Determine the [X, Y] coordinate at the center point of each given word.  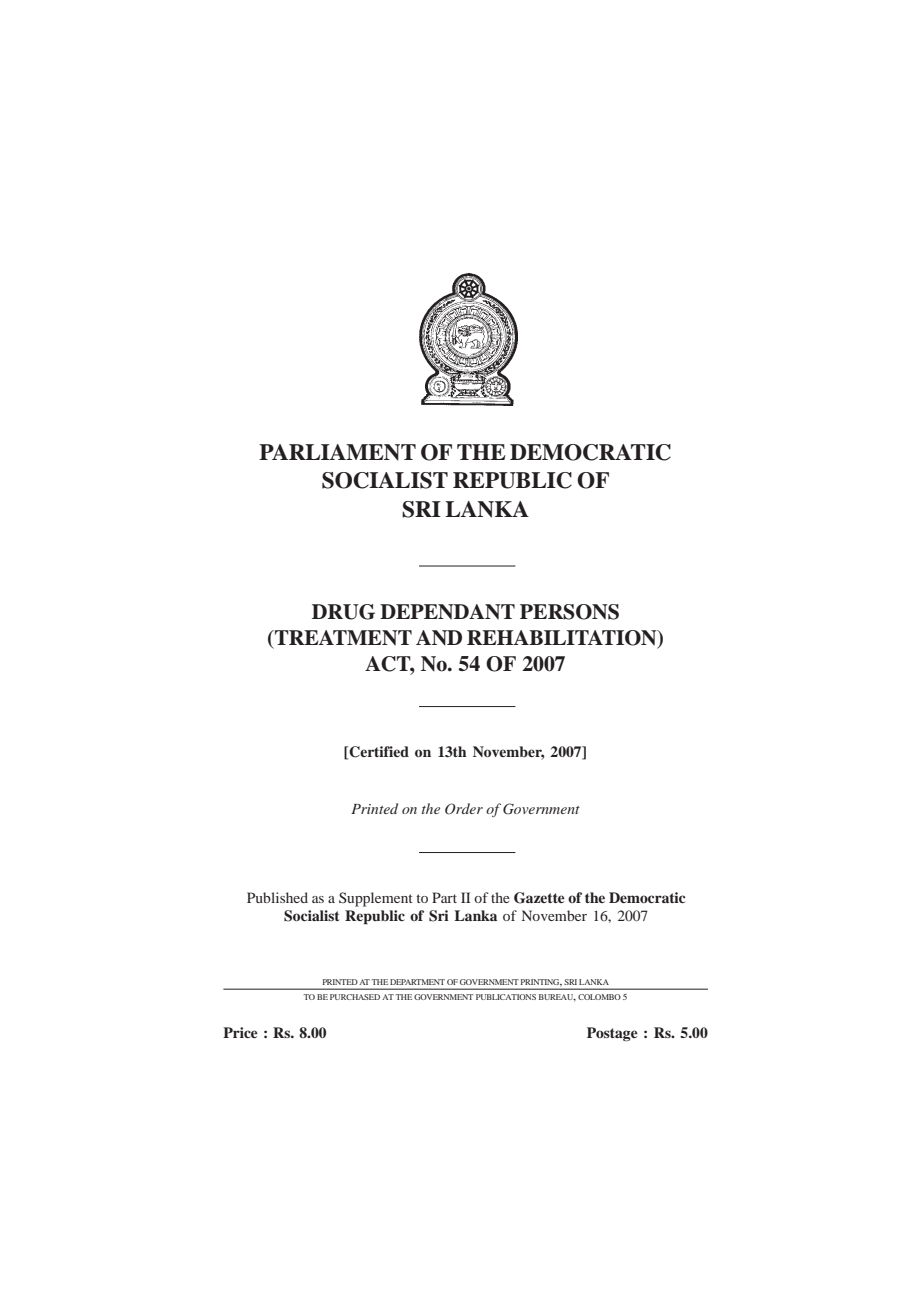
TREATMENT [342, 638]
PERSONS [569, 612]
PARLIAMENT [337, 452]
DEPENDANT [447, 612]
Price [240, 1032]
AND [439, 638]
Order [464, 809]
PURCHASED [355, 997]
